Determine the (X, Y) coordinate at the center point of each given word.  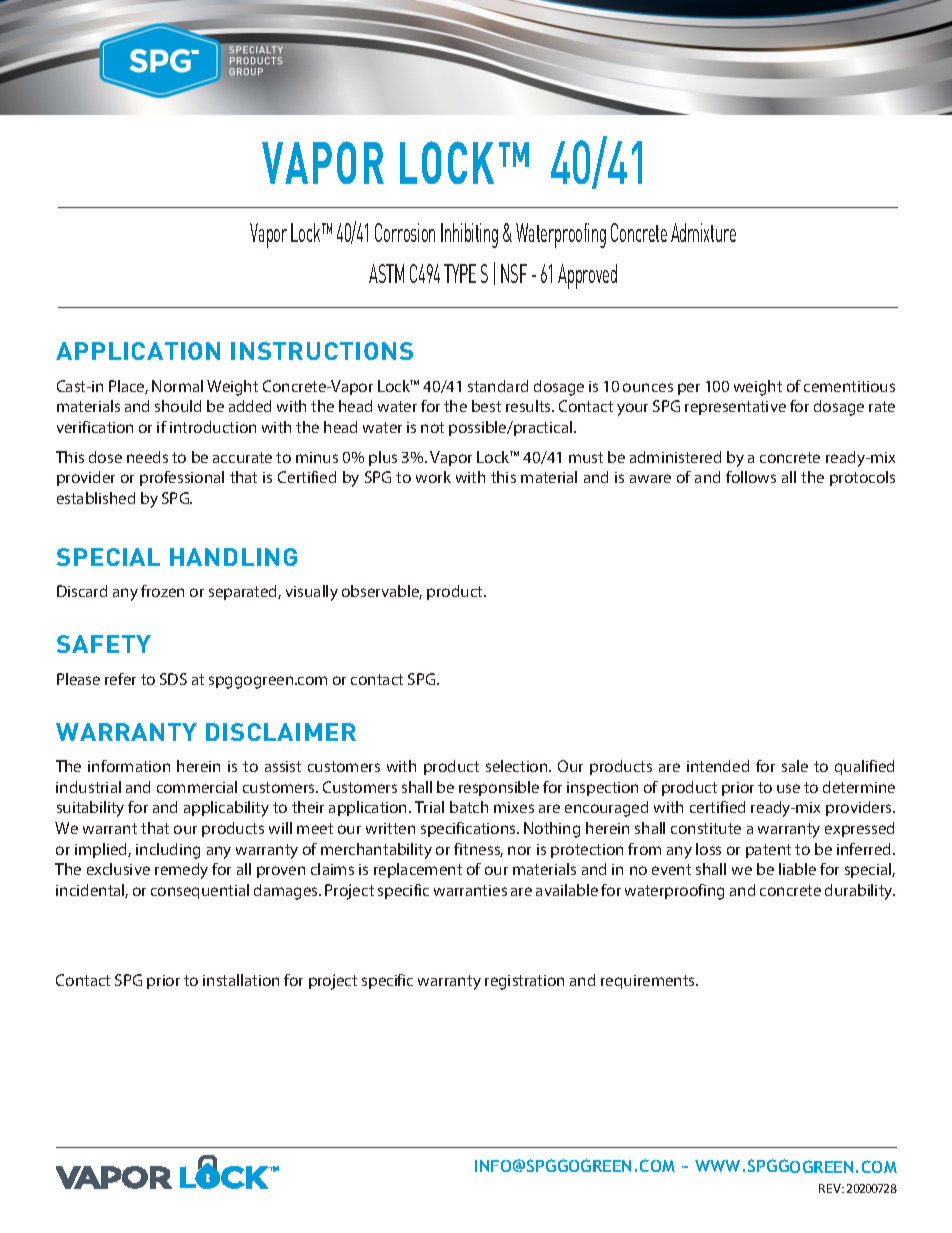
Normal (177, 386)
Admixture (703, 232)
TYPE (460, 273)
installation (241, 980)
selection (518, 766)
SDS (173, 679)
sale (795, 766)
